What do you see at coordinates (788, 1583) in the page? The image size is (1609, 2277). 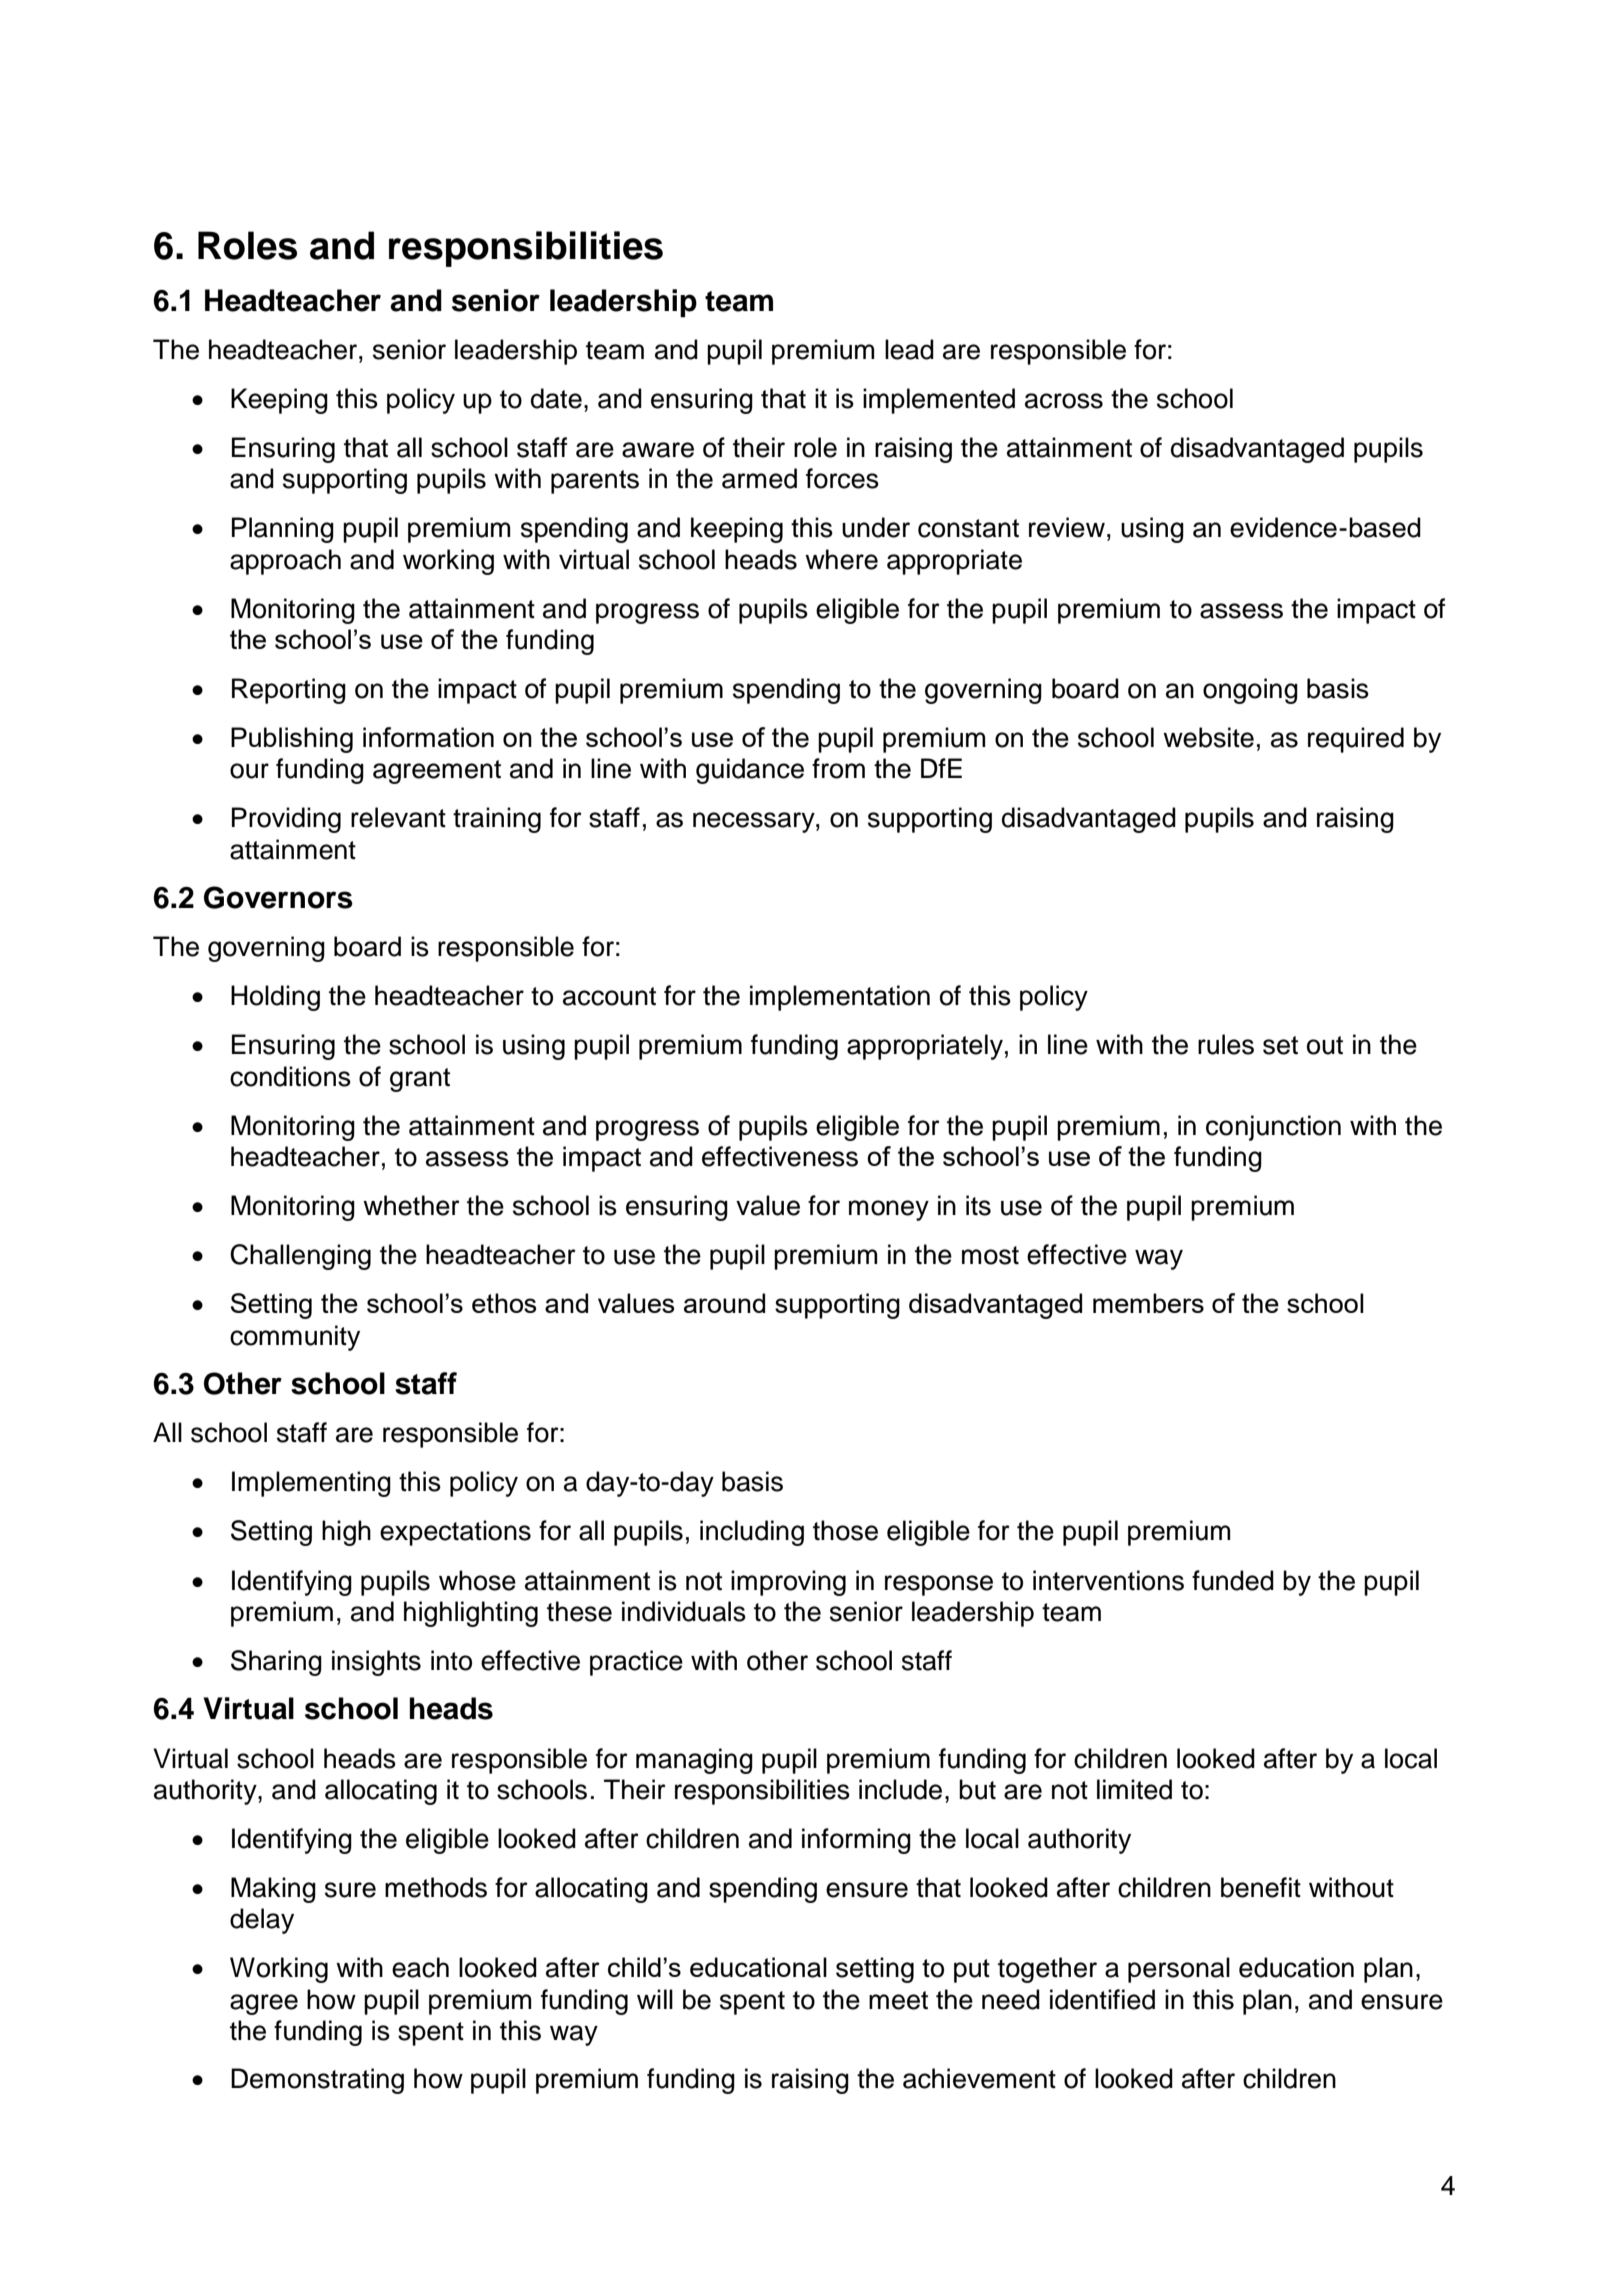 I see `improving` at bounding box center [788, 1583].
